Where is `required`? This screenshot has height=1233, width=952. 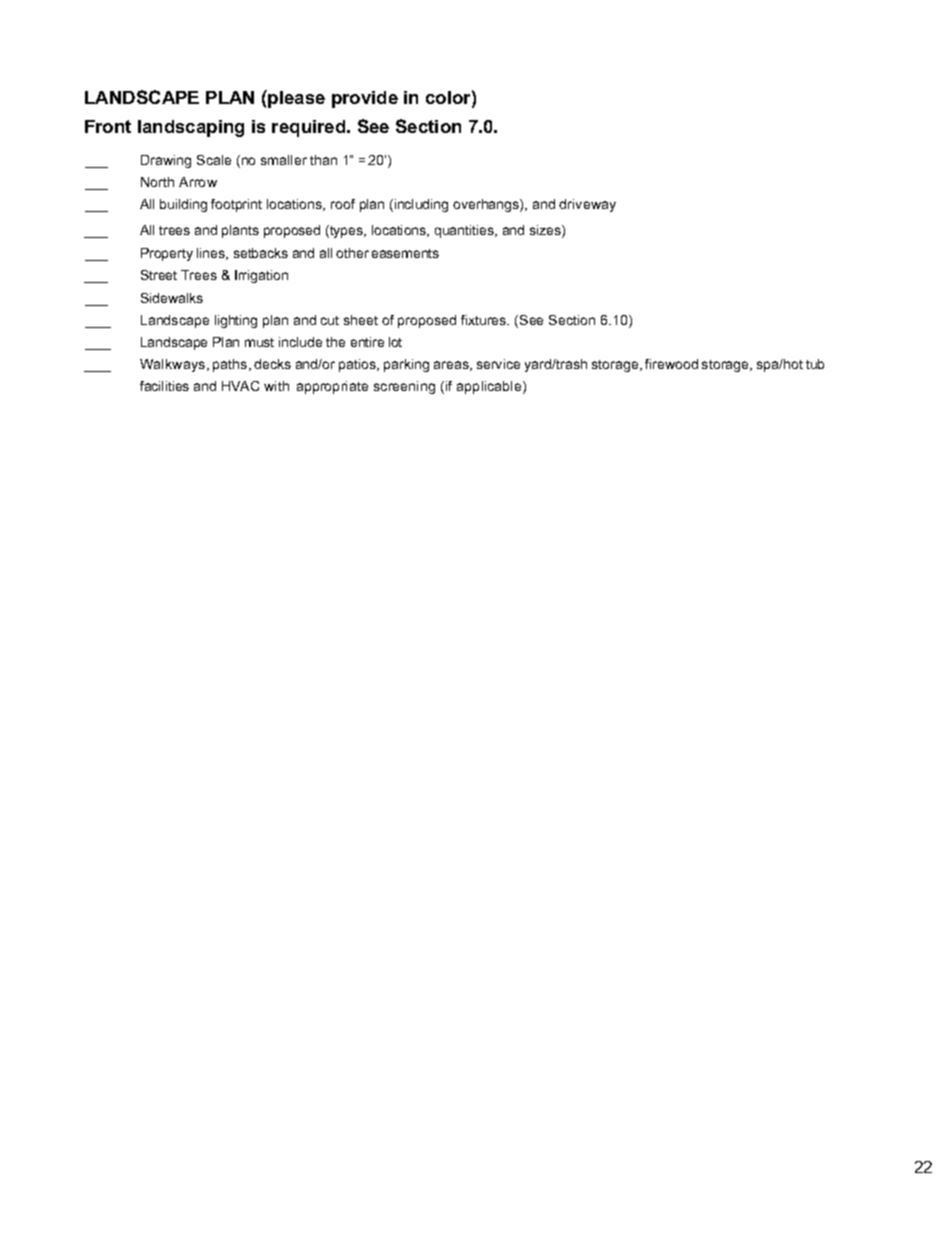
required is located at coordinates (310, 128).
